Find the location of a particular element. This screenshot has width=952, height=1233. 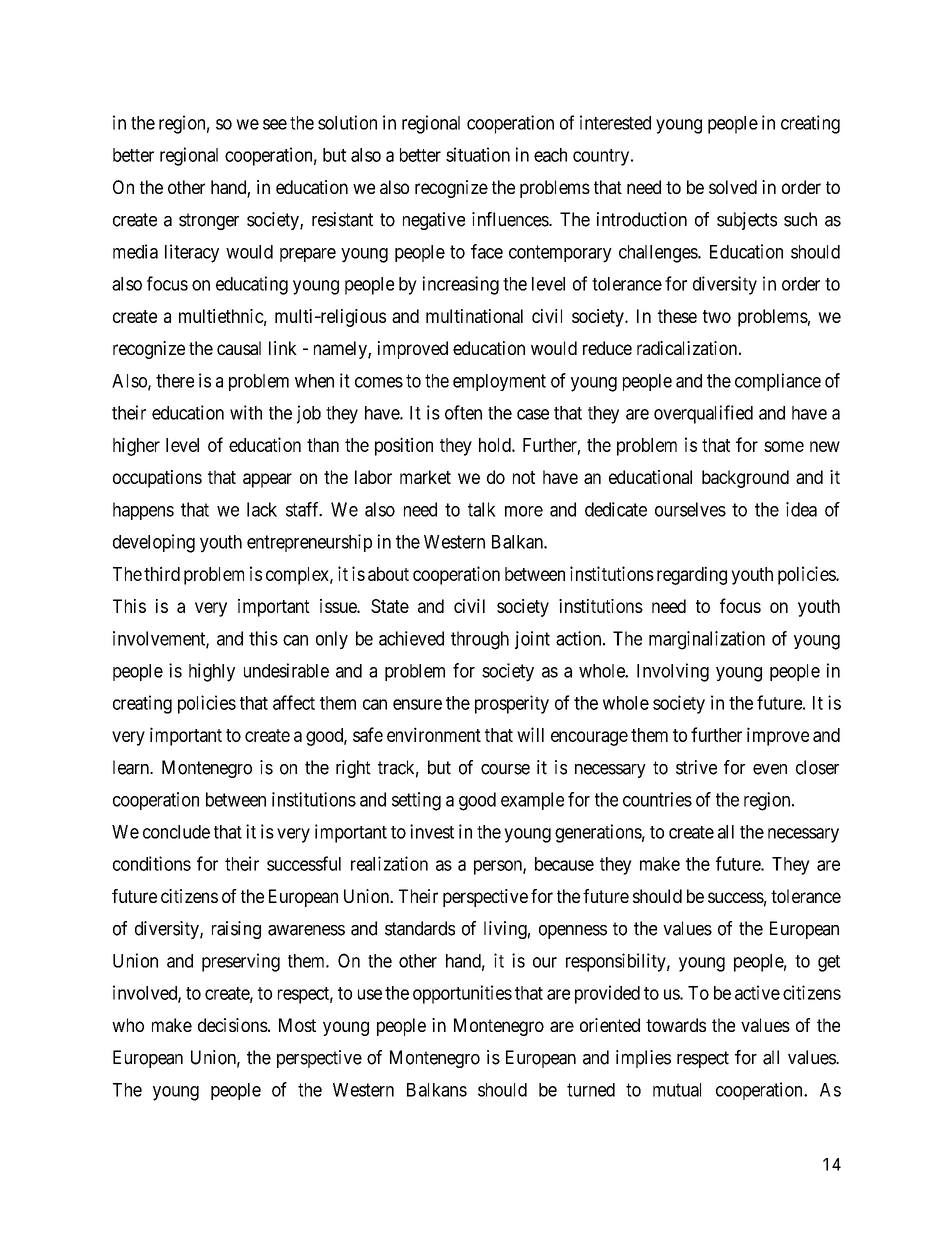

employment is located at coordinates (499, 382).
